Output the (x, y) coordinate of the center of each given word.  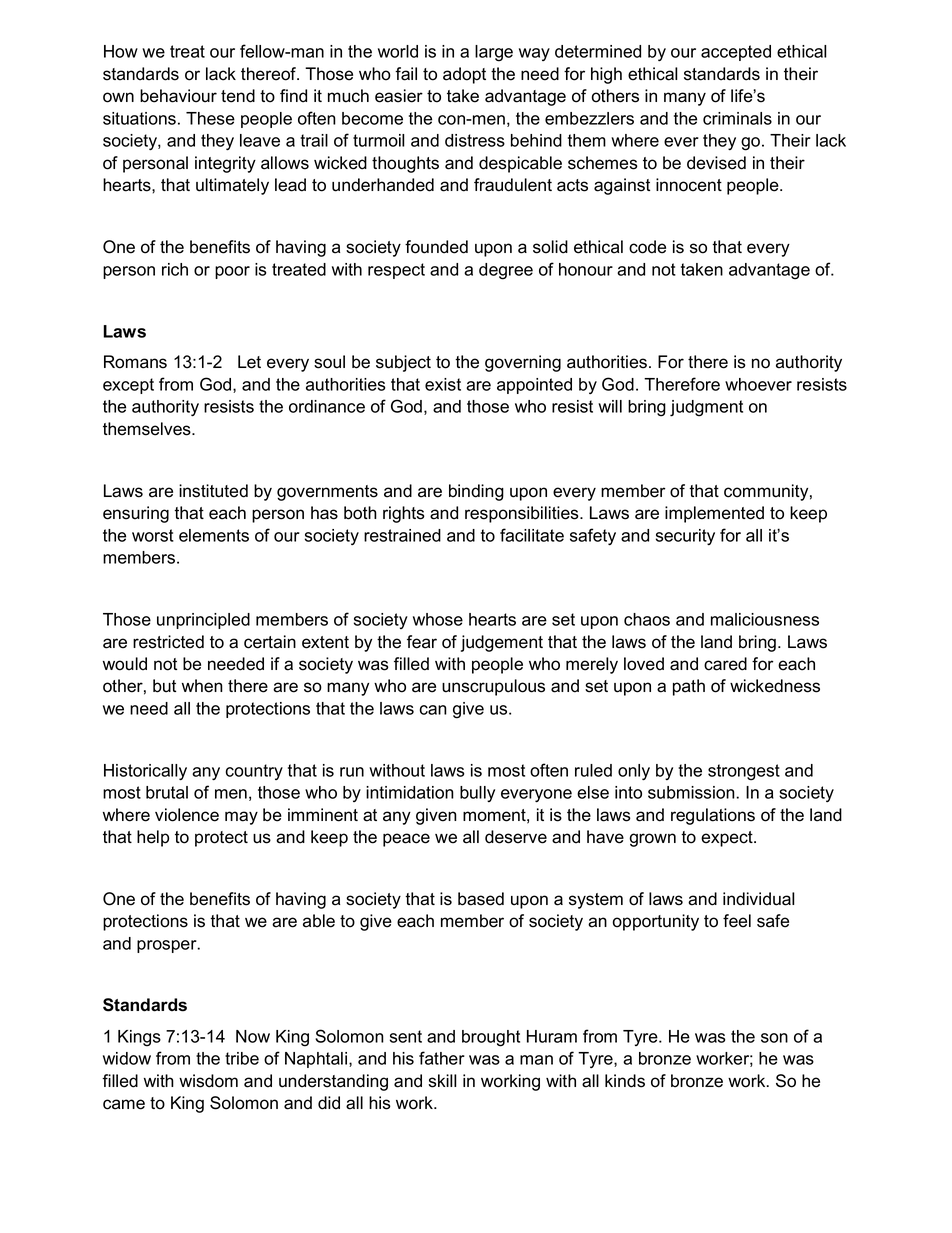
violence (187, 815)
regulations (713, 816)
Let (249, 362)
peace (406, 840)
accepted (736, 53)
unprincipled (203, 621)
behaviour (178, 96)
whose (438, 619)
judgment (706, 408)
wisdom (208, 1081)
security (685, 537)
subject (403, 363)
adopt (464, 75)
